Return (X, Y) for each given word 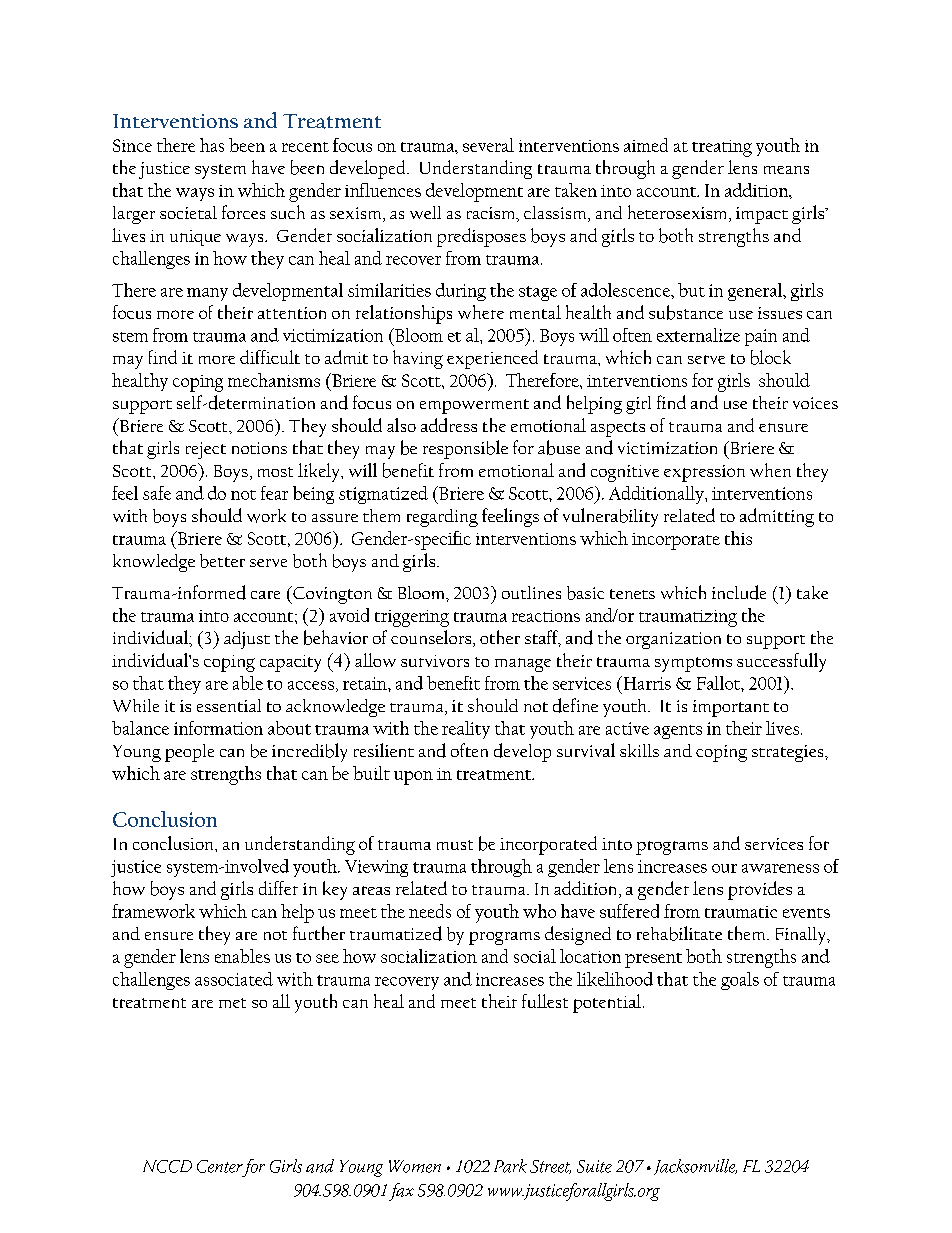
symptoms (693, 664)
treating (722, 148)
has (212, 145)
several (488, 145)
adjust (247, 640)
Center (220, 1166)
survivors (435, 661)
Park (510, 1166)
